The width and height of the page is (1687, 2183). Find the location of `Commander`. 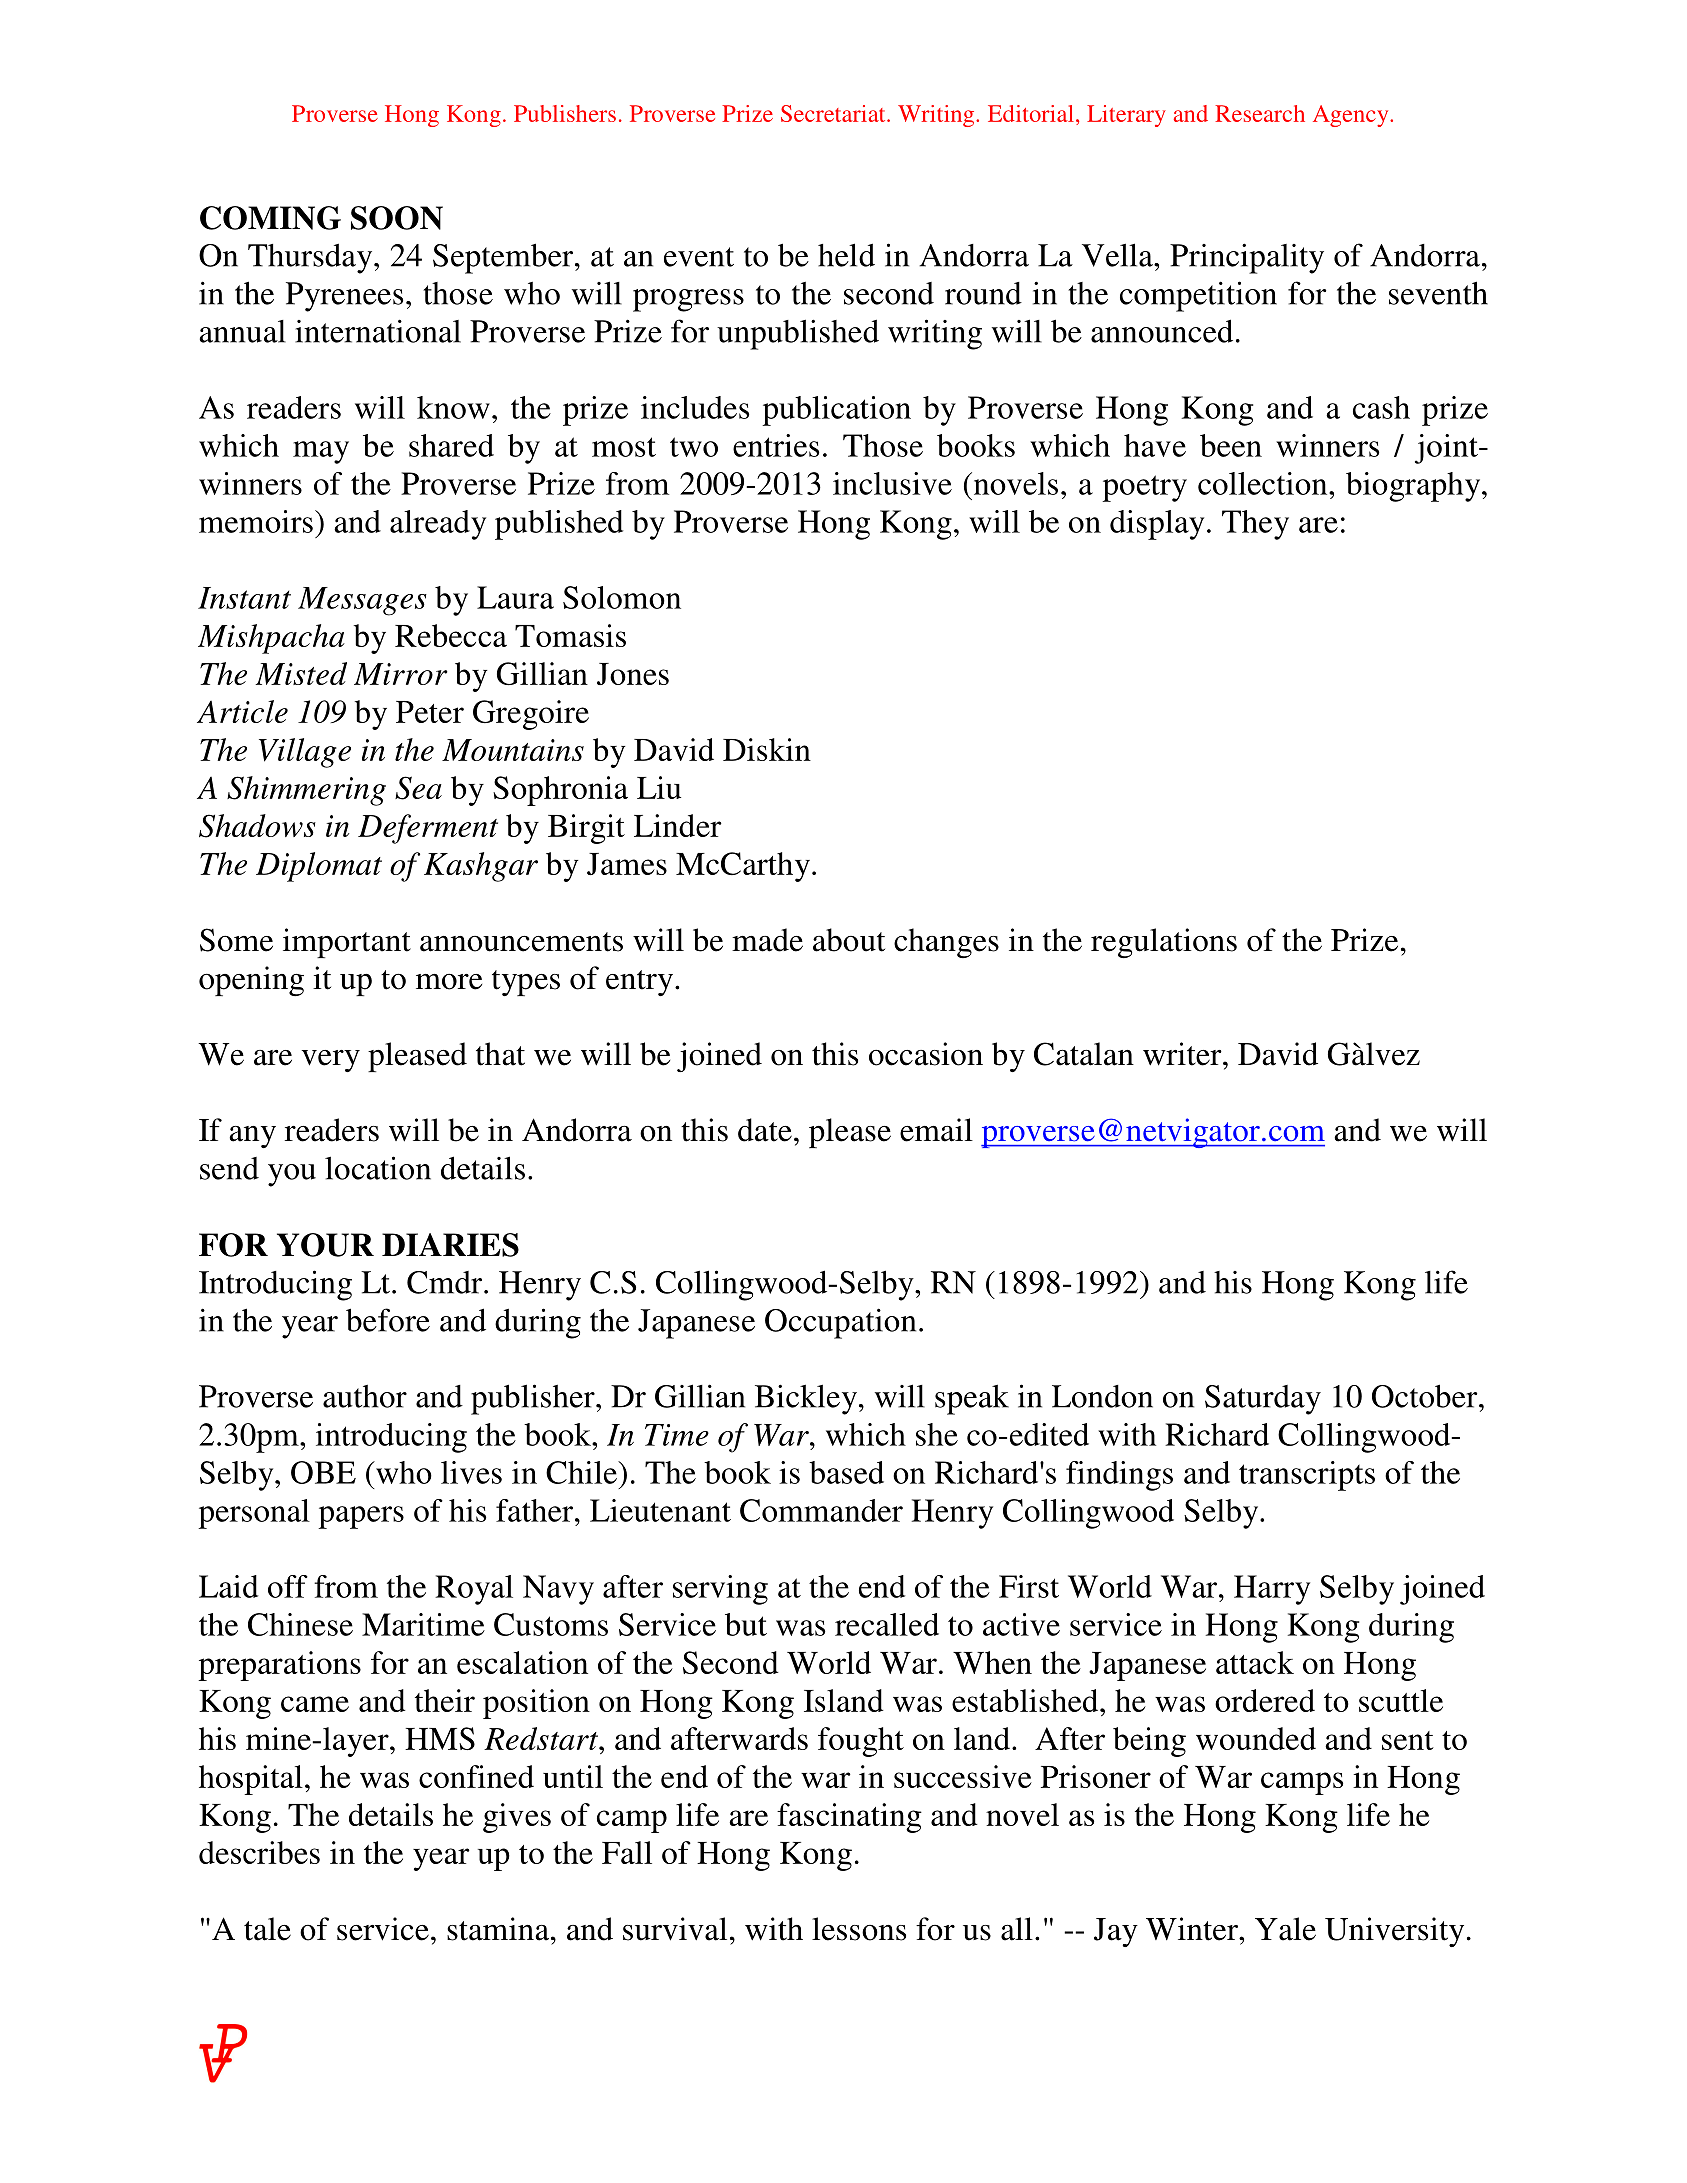

Commander is located at coordinates (821, 1510).
